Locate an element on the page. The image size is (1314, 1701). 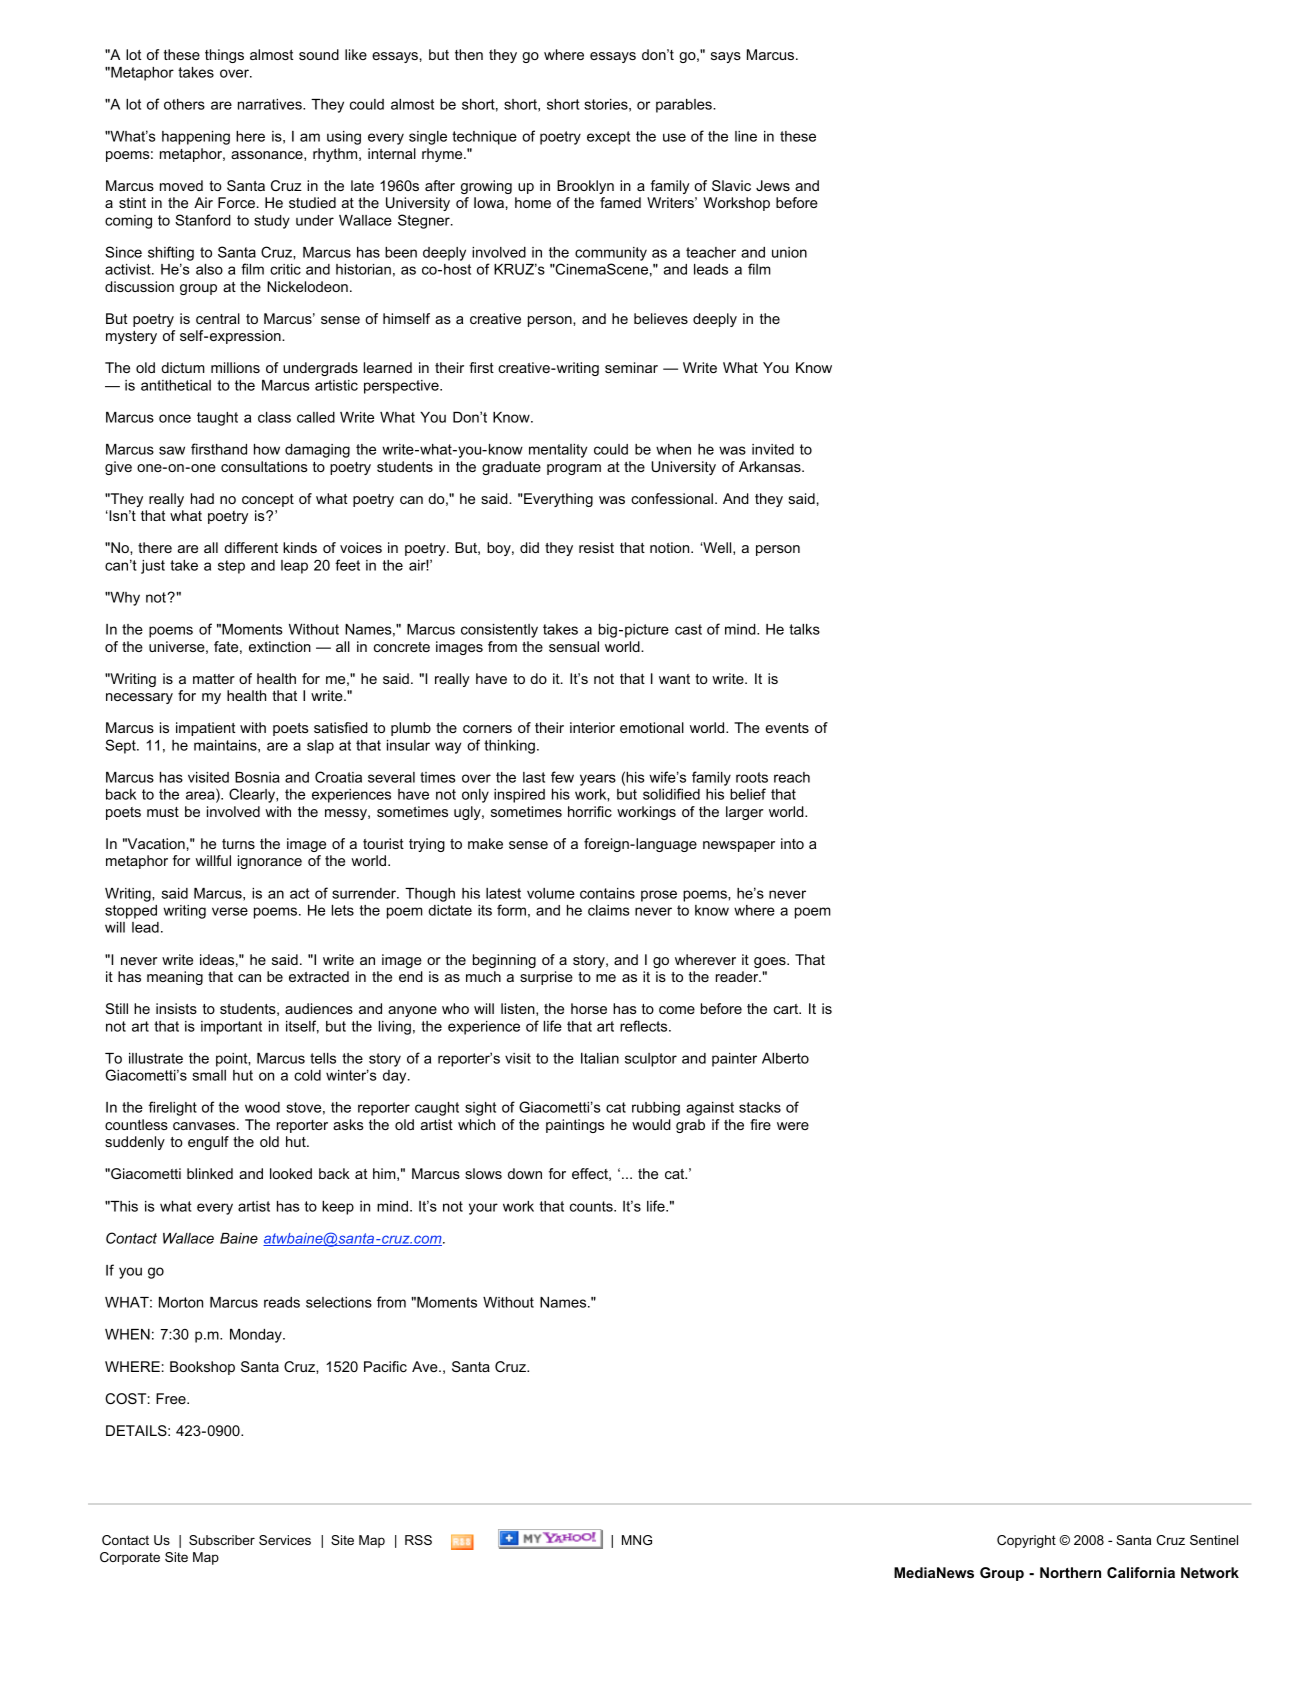
into is located at coordinates (792, 843).
